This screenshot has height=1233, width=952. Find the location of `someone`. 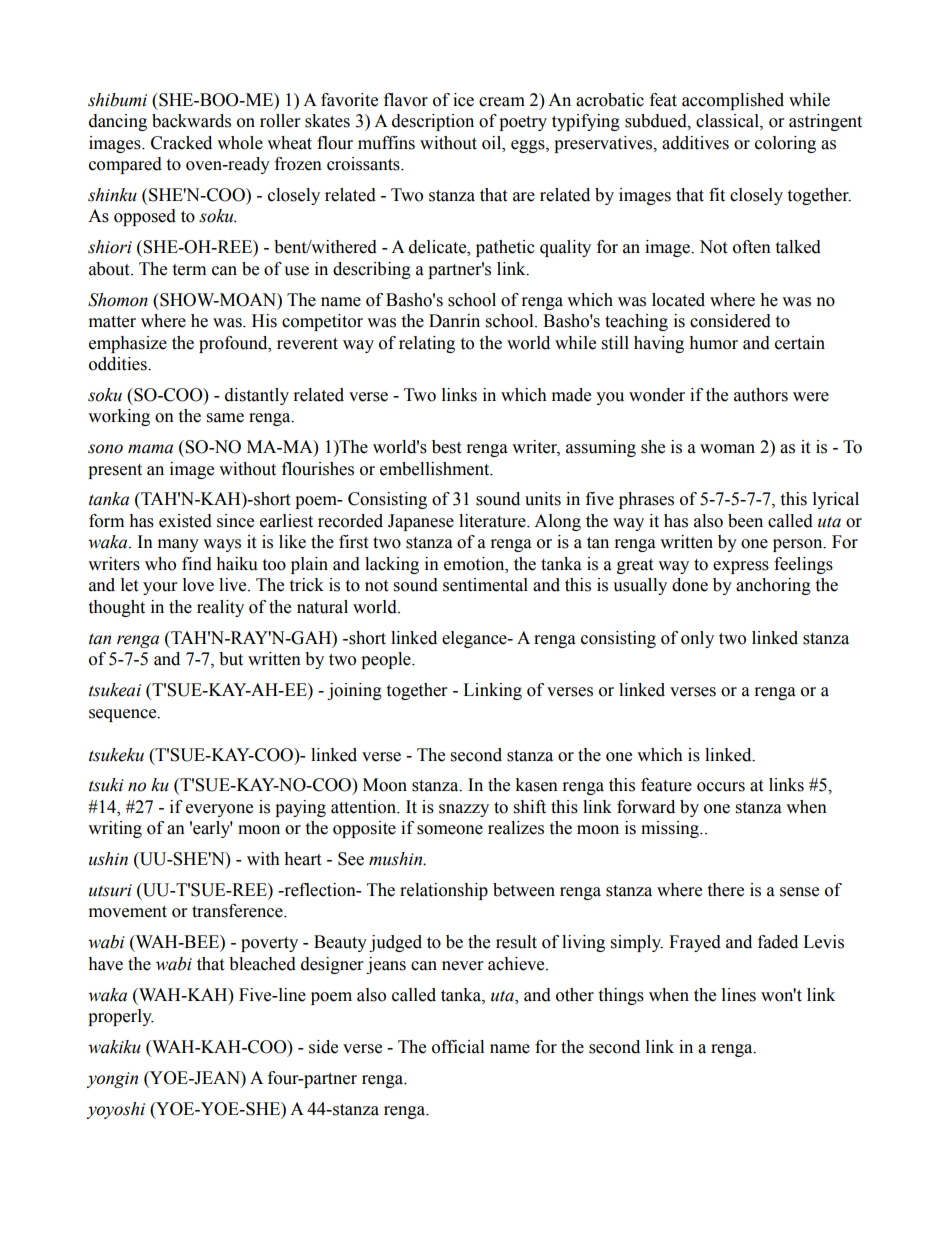

someone is located at coordinates (450, 830).
